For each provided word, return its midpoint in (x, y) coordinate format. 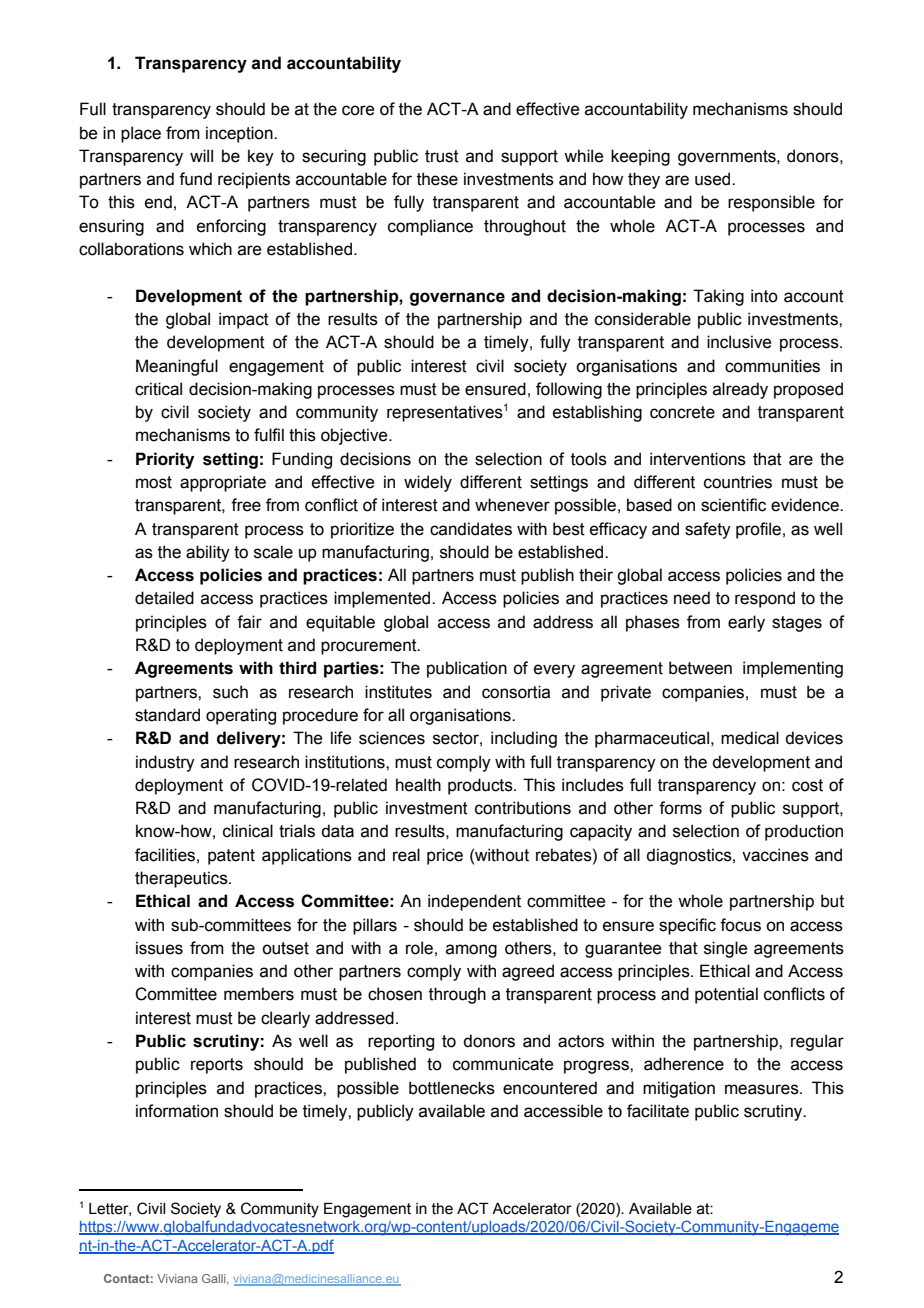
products (481, 786)
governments (728, 158)
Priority (165, 460)
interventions (698, 459)
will (201, 155)
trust (442, 156)
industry (165, 763)
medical (750, 738)
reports (217, 1066)
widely (428, 483)
